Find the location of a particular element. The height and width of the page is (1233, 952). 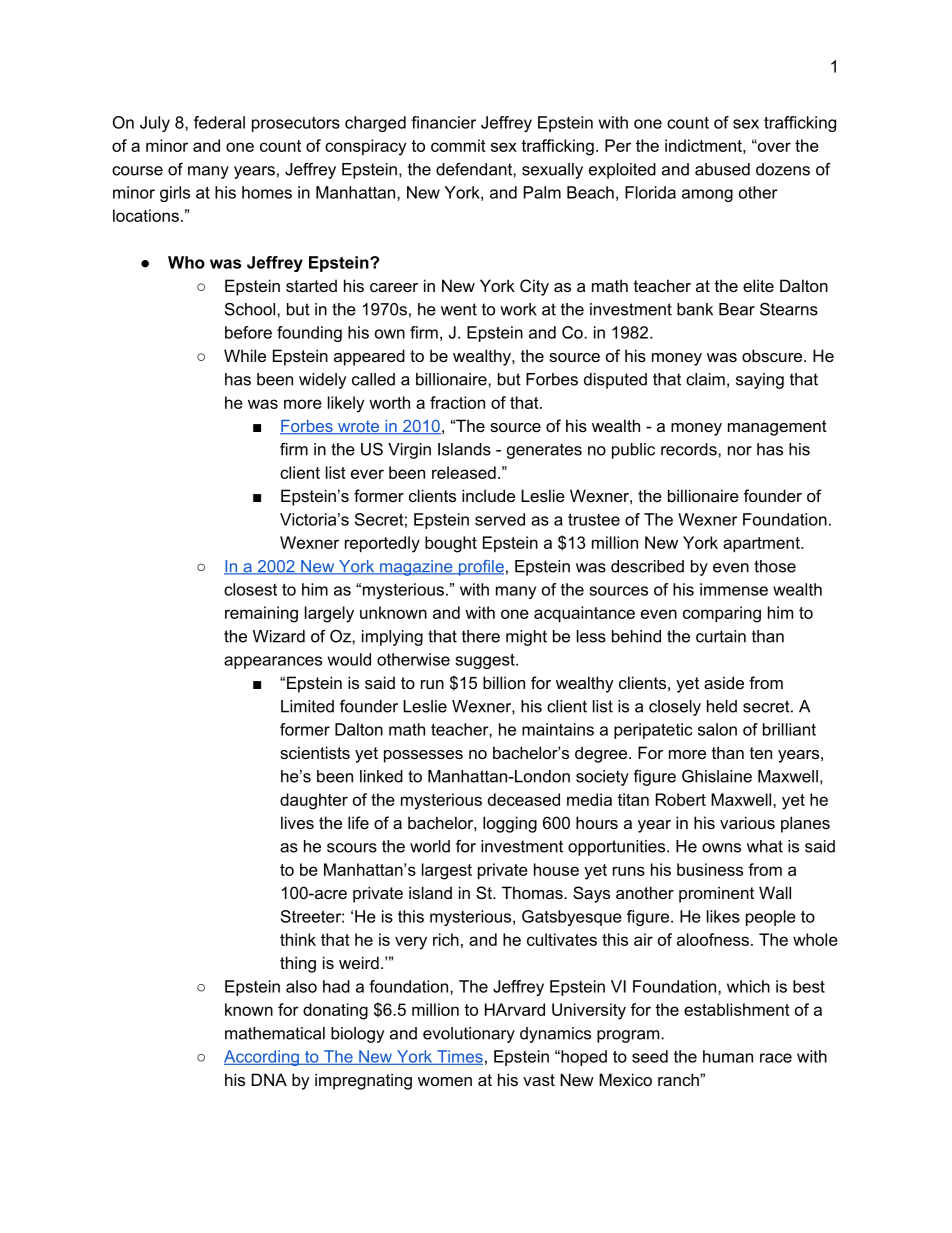

commit is located at coordinates (458, 145).
